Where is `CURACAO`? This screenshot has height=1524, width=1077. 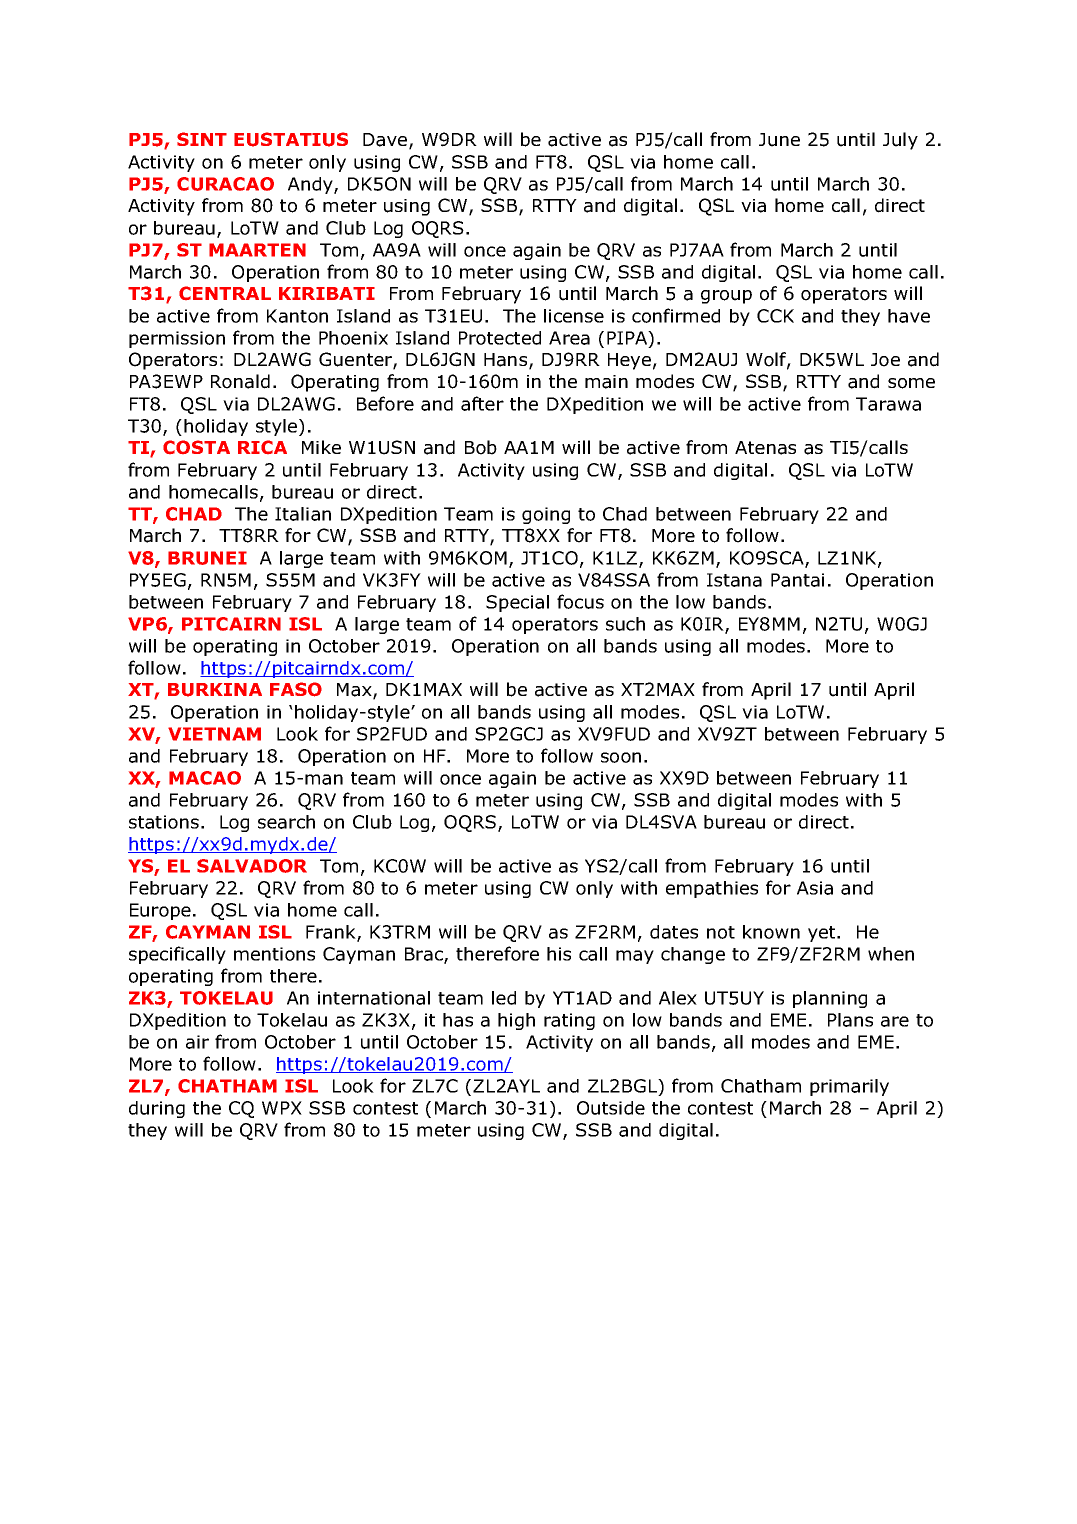
CURACAO is located at coordinates (225, 184).
